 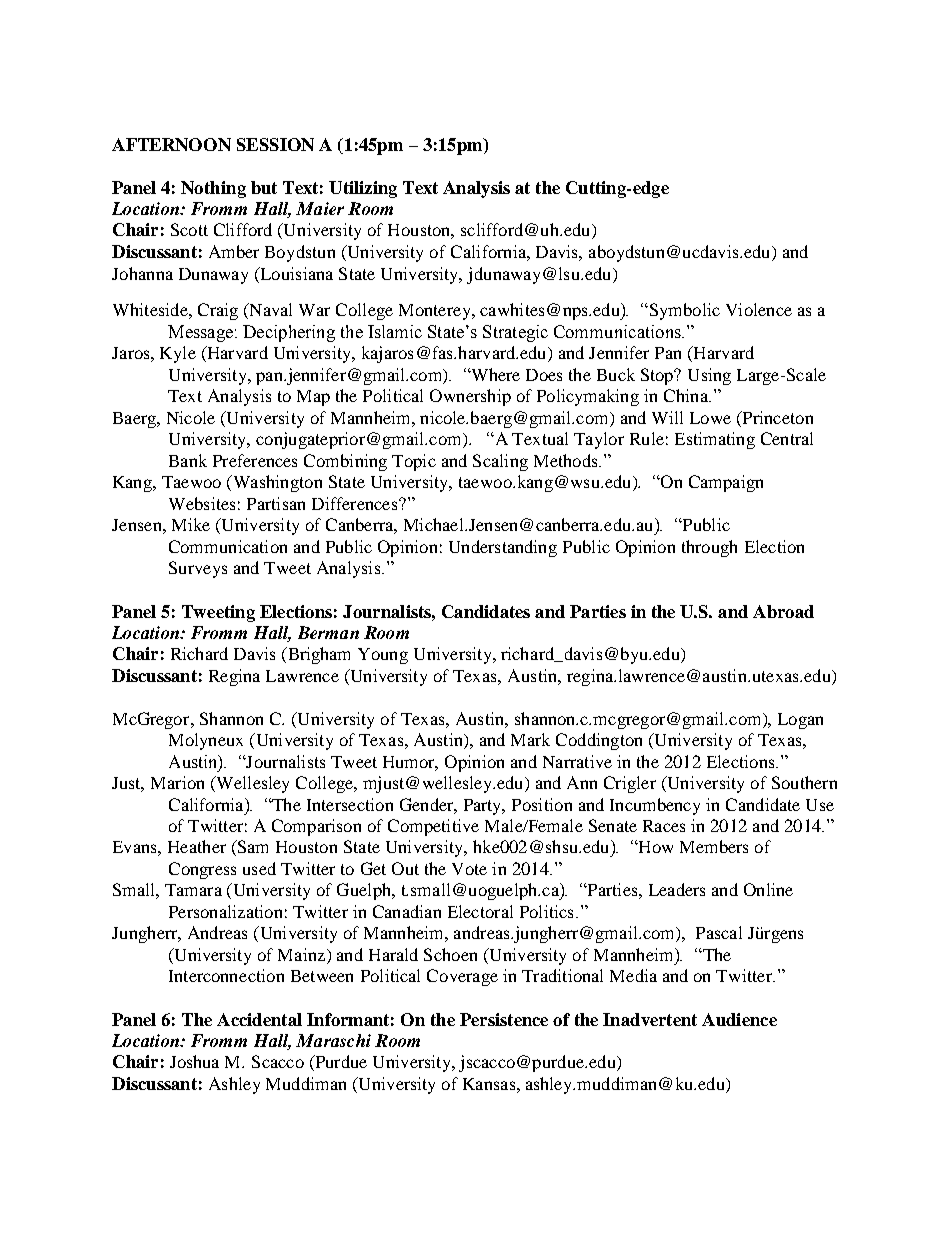 What do you see at coordinates (194, 1061) in the screenshot?
I see `Joshua` at bounding box center [194, 1061].
